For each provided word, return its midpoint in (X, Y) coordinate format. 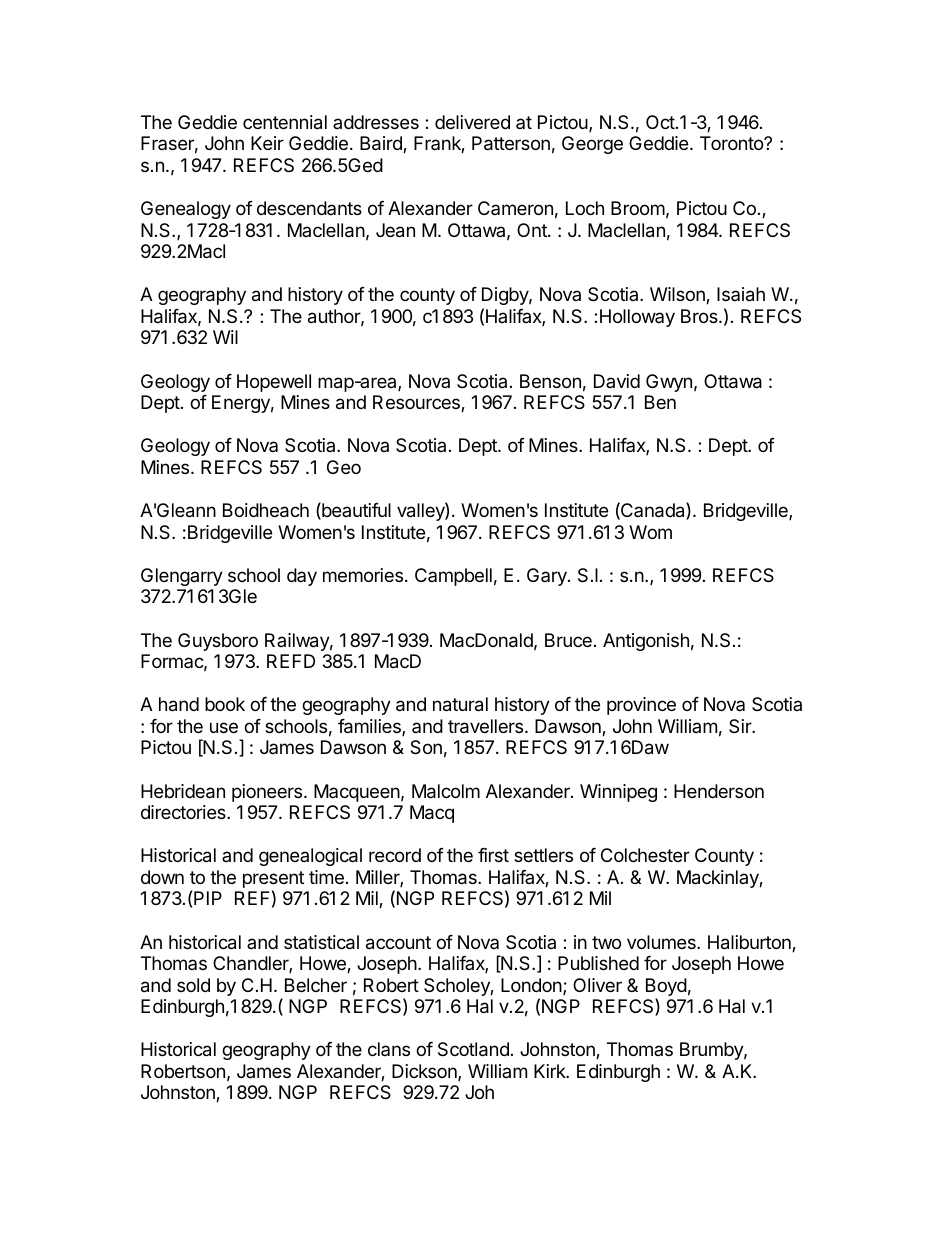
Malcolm (446, 791)
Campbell (453, 577)
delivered (472, 122)
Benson (550, 381)
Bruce (568, 640)
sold (193, 985)
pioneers (268, 793)
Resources (417, 403)
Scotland (473, 1049)
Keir (267, 143)
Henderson (719, 791)
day (302, 577)
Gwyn (669, 383)
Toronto (732, 143)
